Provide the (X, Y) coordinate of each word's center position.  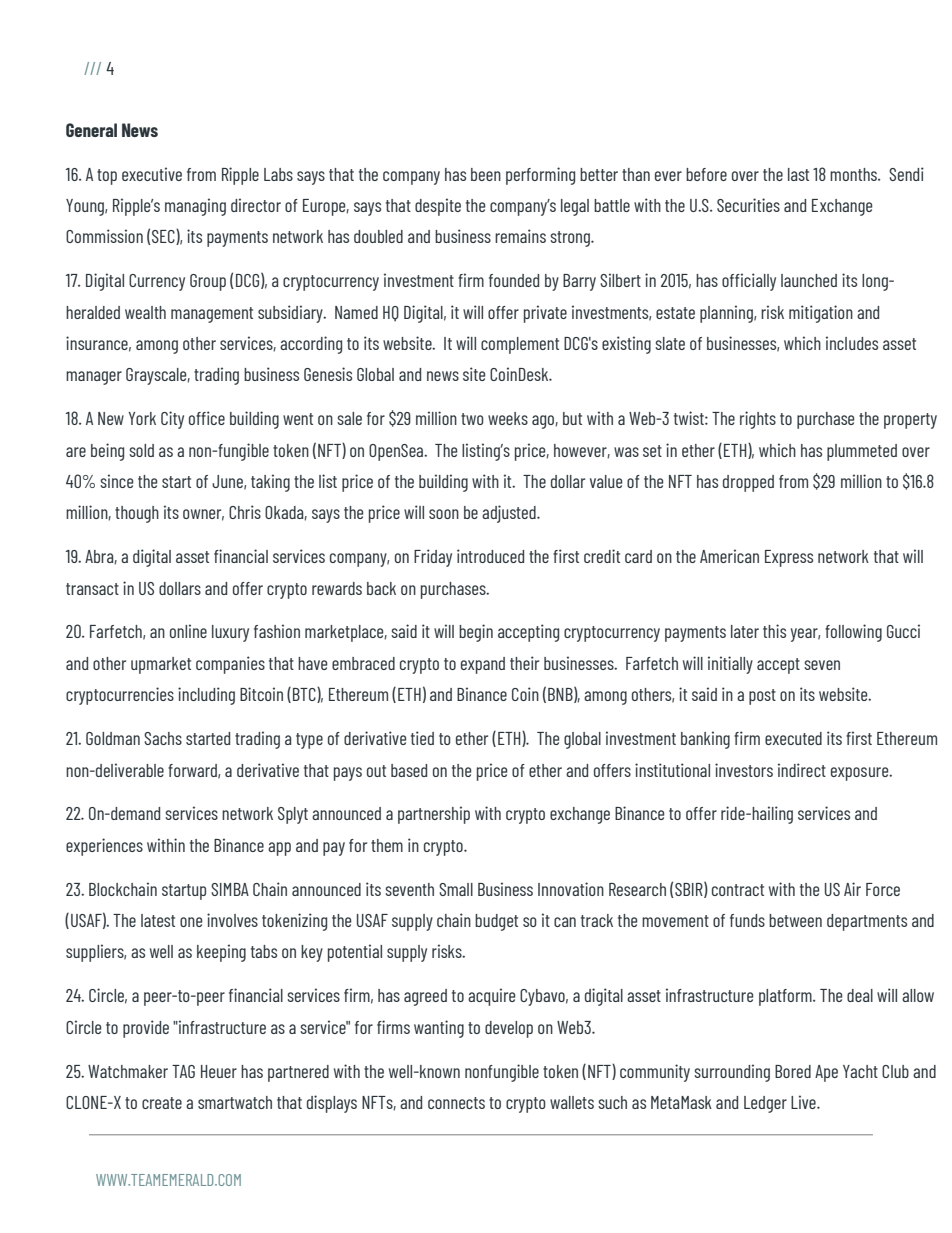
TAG (183, 1071)
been (486, 174)
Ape (826, 1073)
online (188, 631)
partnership (434, 815)
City (172, 420)
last (798, 174)
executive (152, 174)
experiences (104, 847)
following (853, 633)
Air (852, 889)
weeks (508, 418)
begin (476, 633)
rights (758, 420)
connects (456, 1103)
